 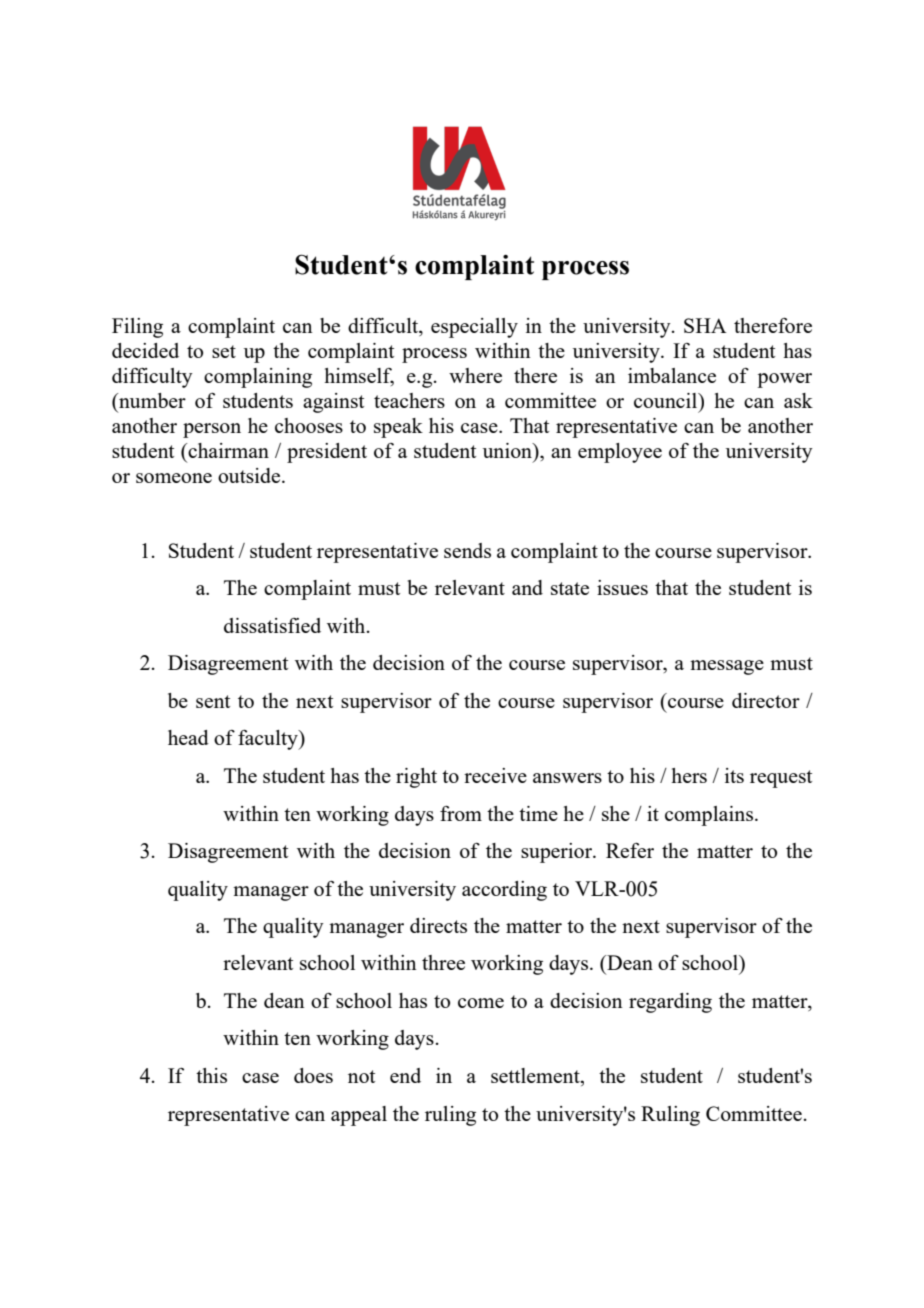 What do you see at coordinates (211, 1075) in the page?
I see `this` at bounding box center [211, 1075].
